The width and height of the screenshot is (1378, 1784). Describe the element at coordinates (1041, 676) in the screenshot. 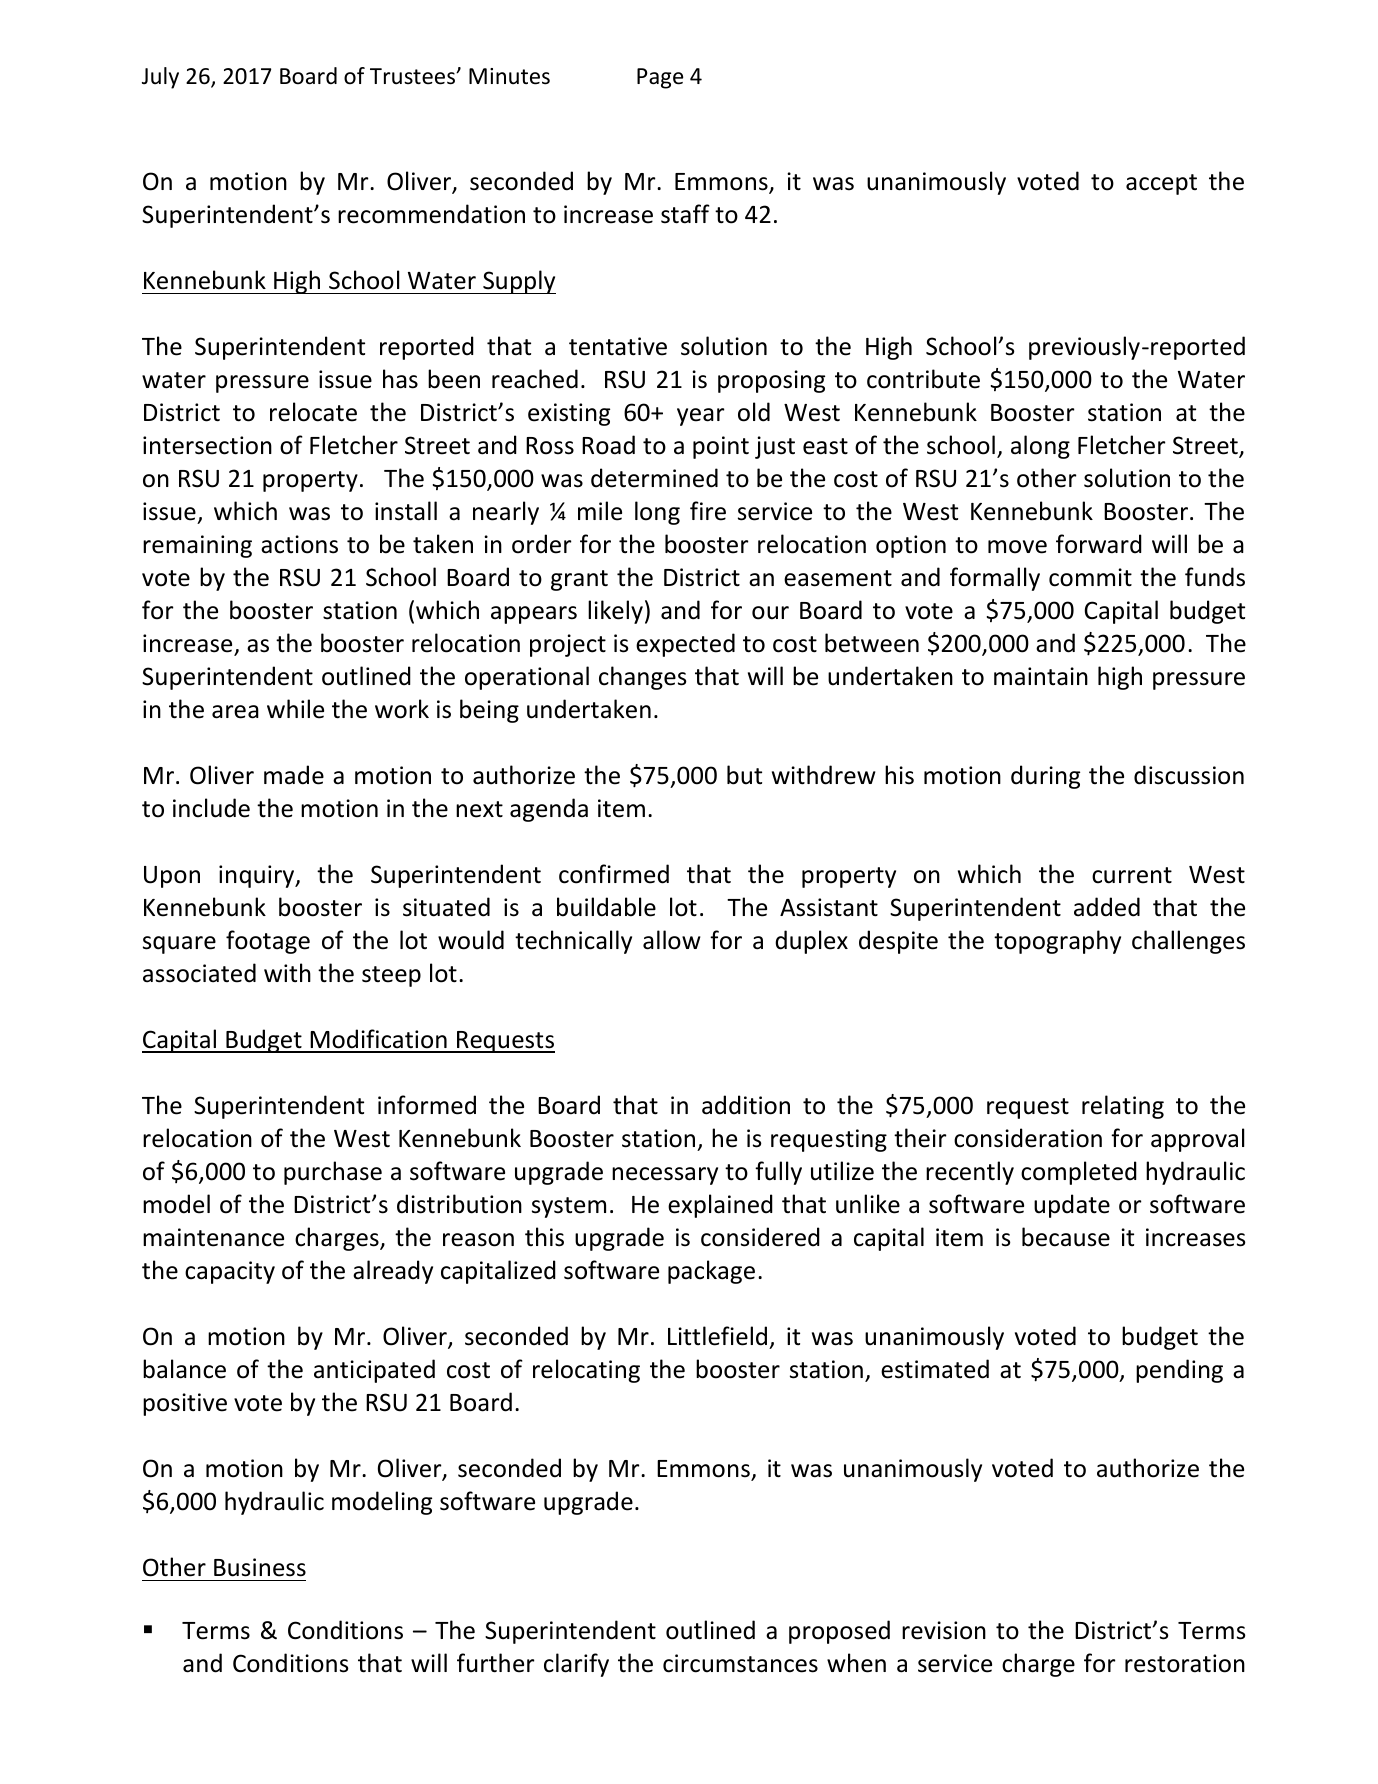

I see `maintain` at that location.
